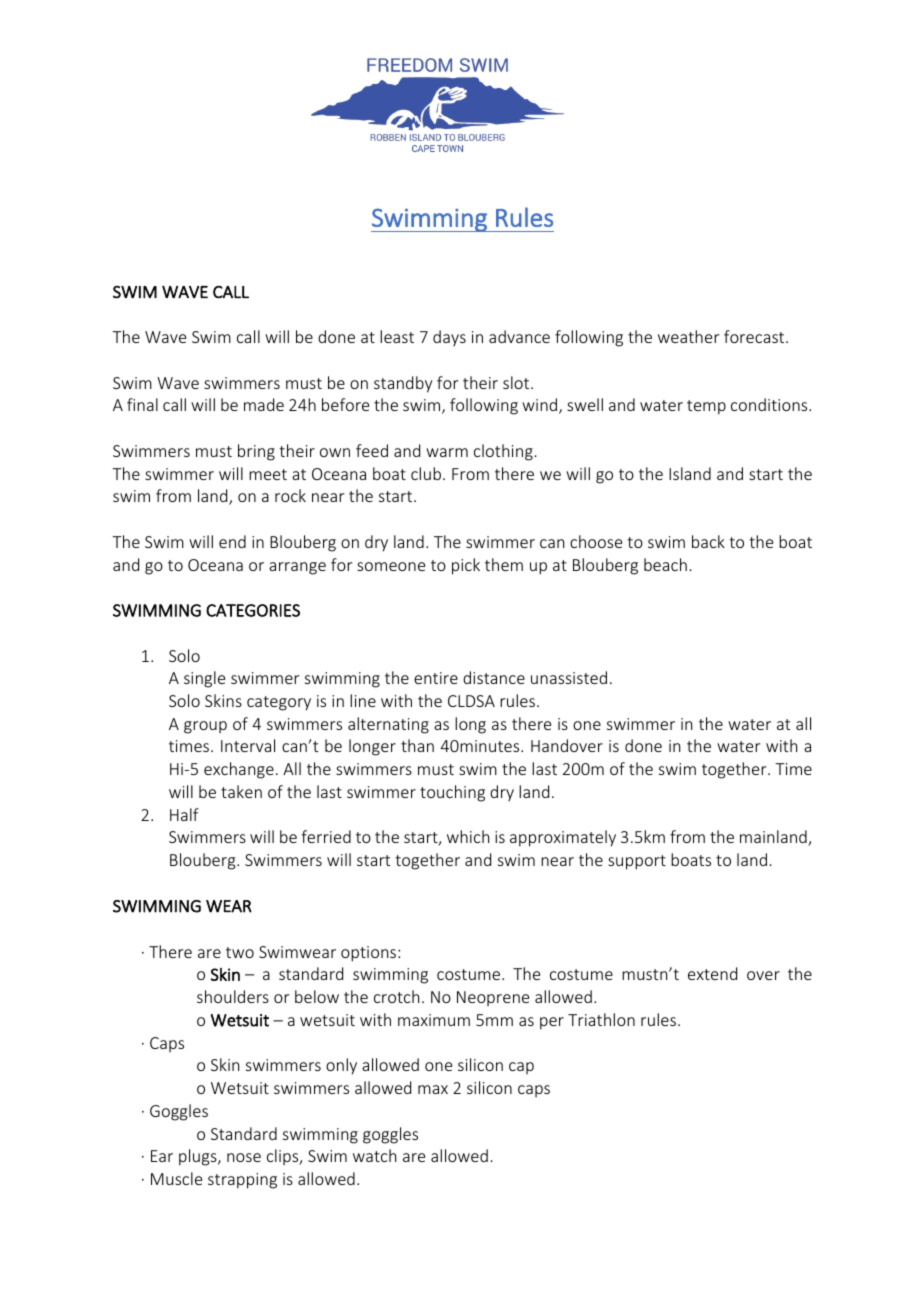 The height and width of the screenshot is (1308, 924). What do you see at coordinates (239, 770) in the screenshot?
I see `exchange` at bounding box center [239, 770].
